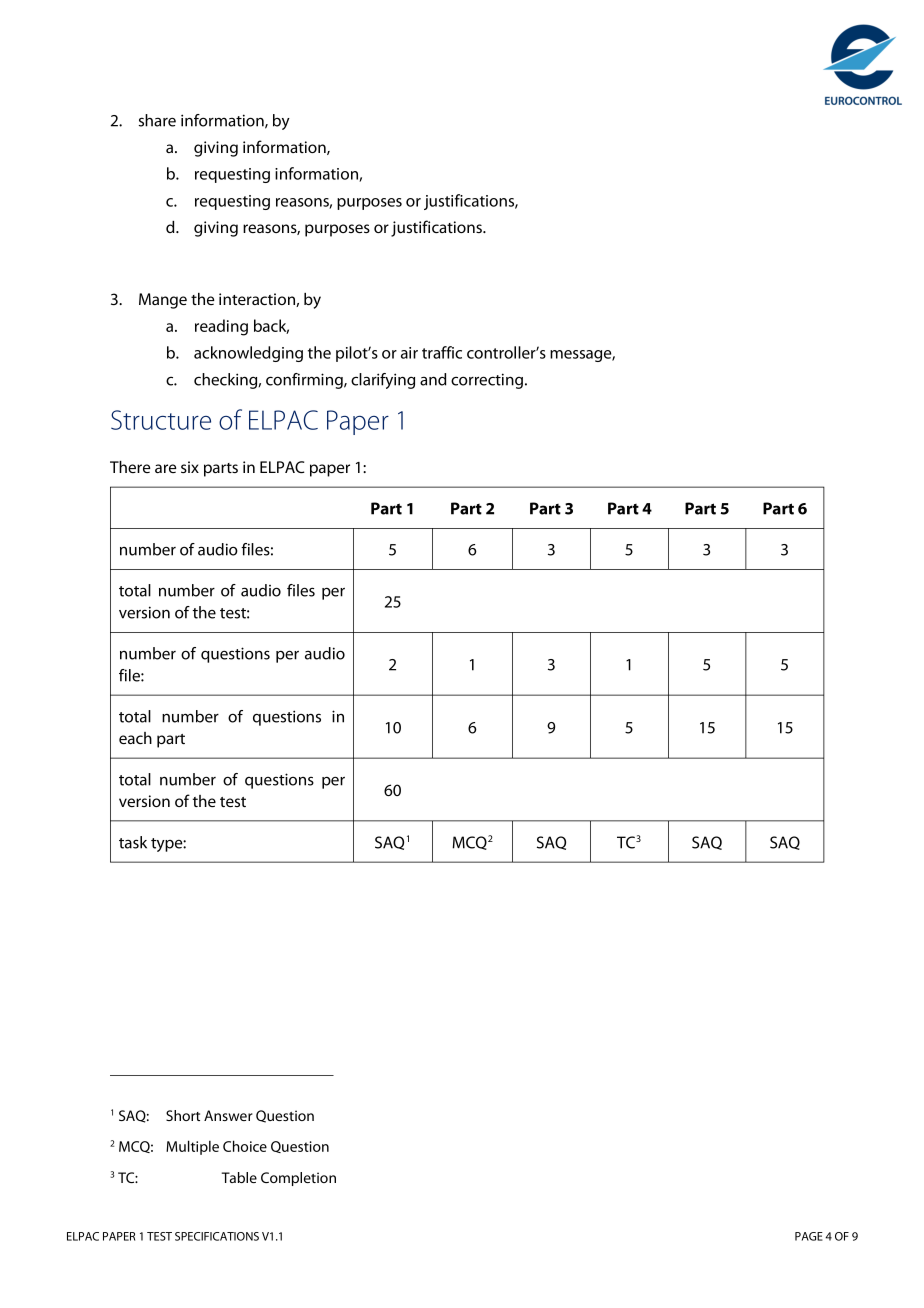 Image resolution: width=924 pixels, height=1308 pixels. What do you see at coordinates (190, 467) in the screenshot?
I see `six` at bounding box center [190, 467].
